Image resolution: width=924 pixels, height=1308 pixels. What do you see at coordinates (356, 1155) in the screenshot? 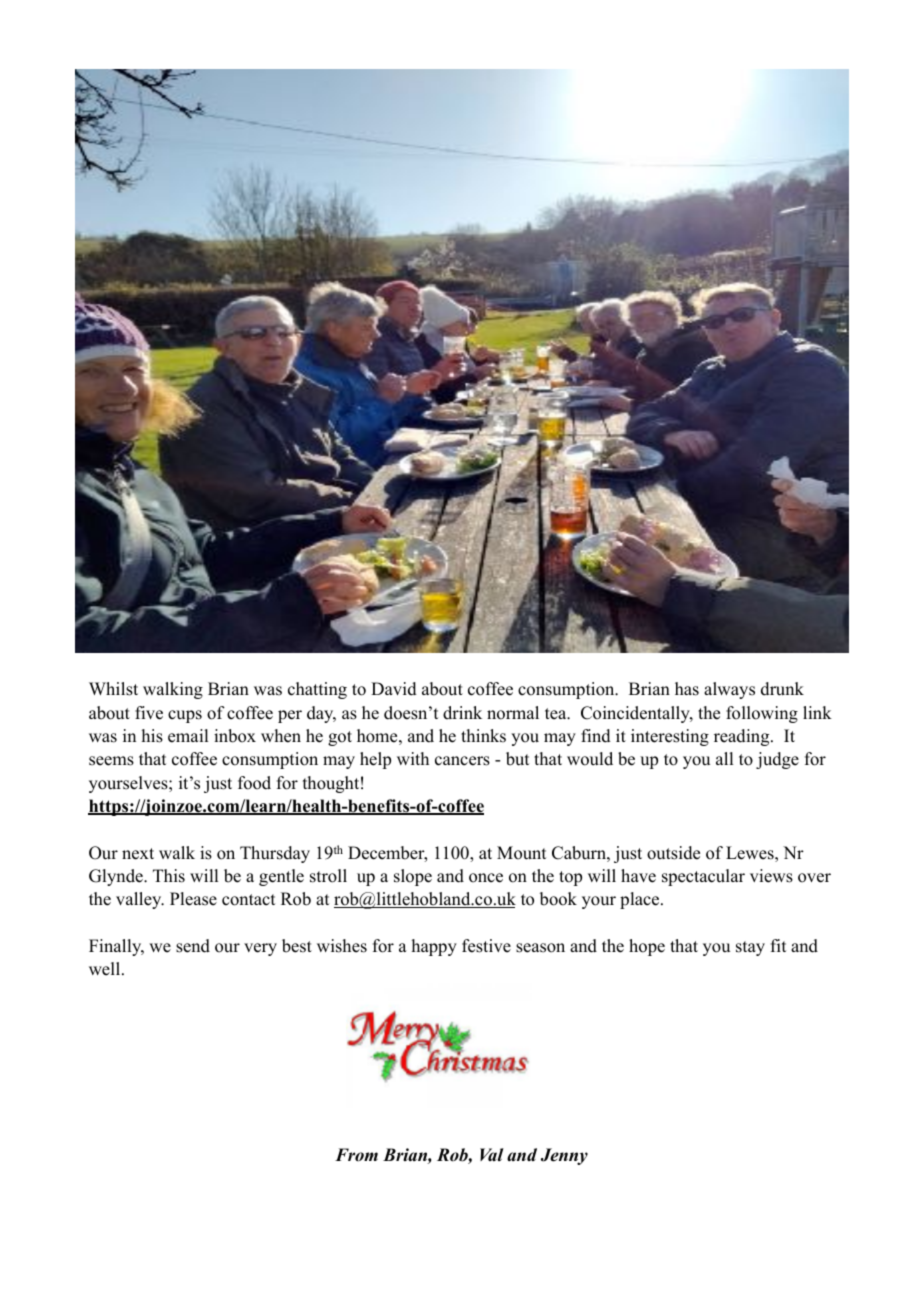
I see `From` at bounding box center [356, 1155].
